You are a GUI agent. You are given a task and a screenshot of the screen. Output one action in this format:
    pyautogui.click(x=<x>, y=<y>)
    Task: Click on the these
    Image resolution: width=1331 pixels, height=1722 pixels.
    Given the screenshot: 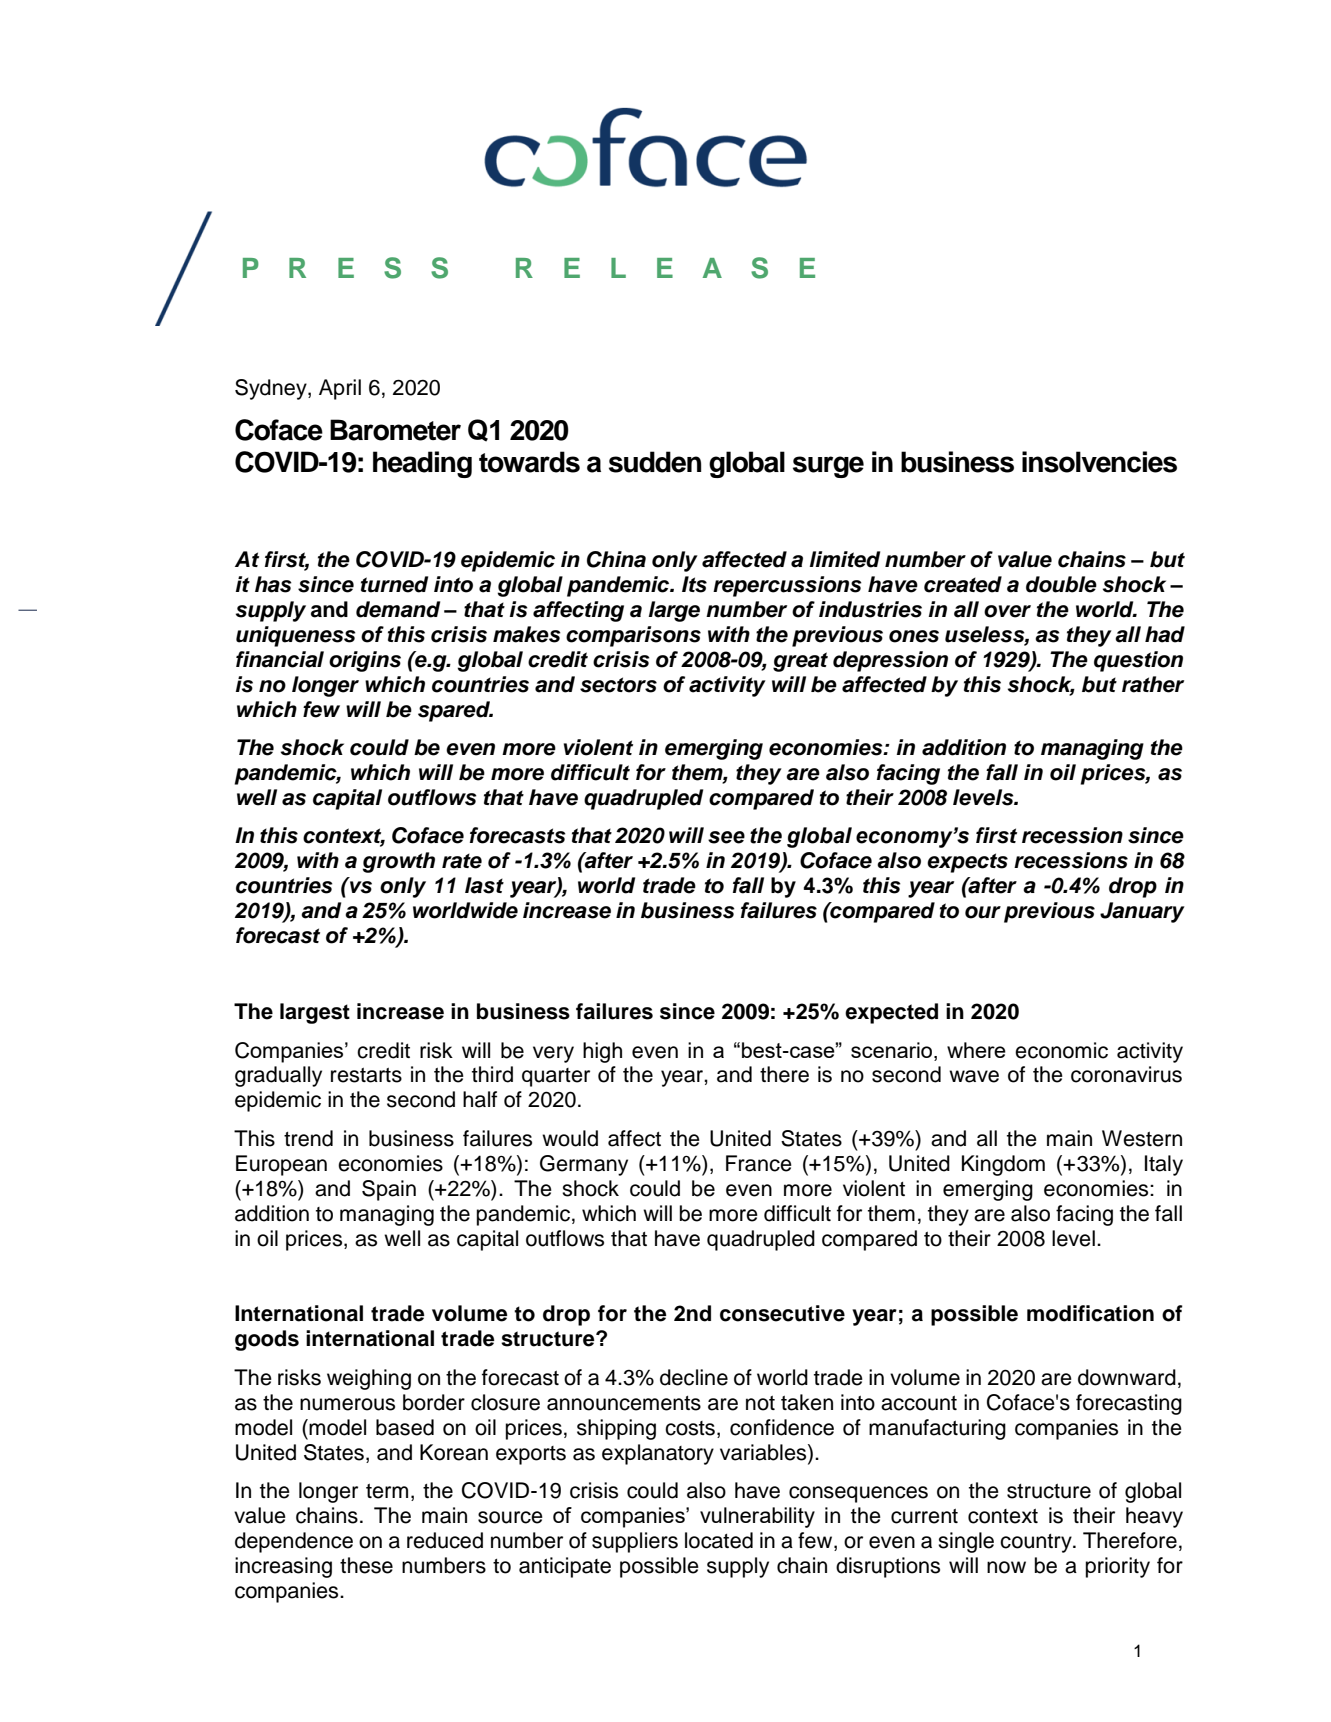 What is the action you would take?
    pyautogui.click(x=366, y=1565)
